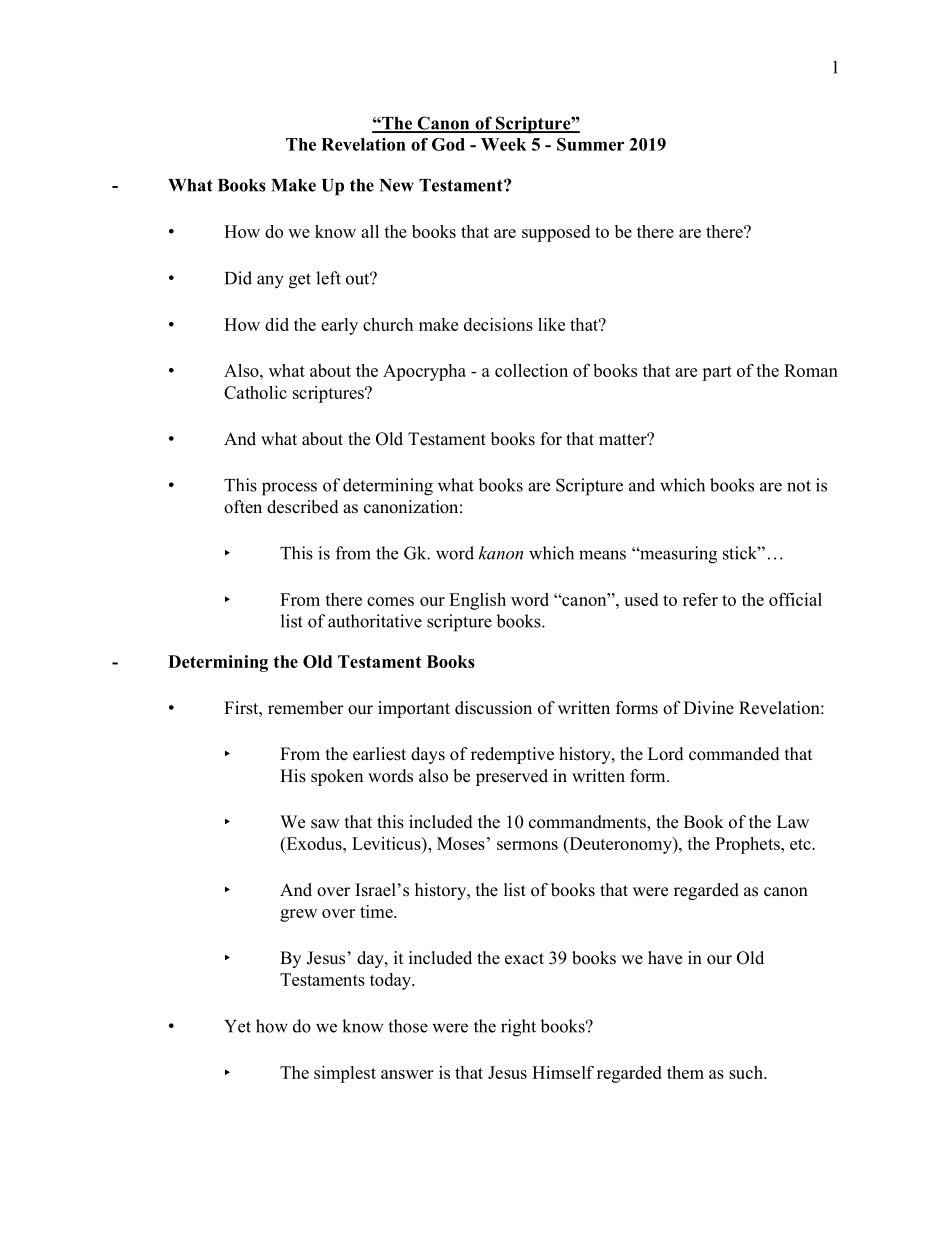  Describe the element at coordinates (590, 144) in the screenshot. I see `Summer` at that location.
